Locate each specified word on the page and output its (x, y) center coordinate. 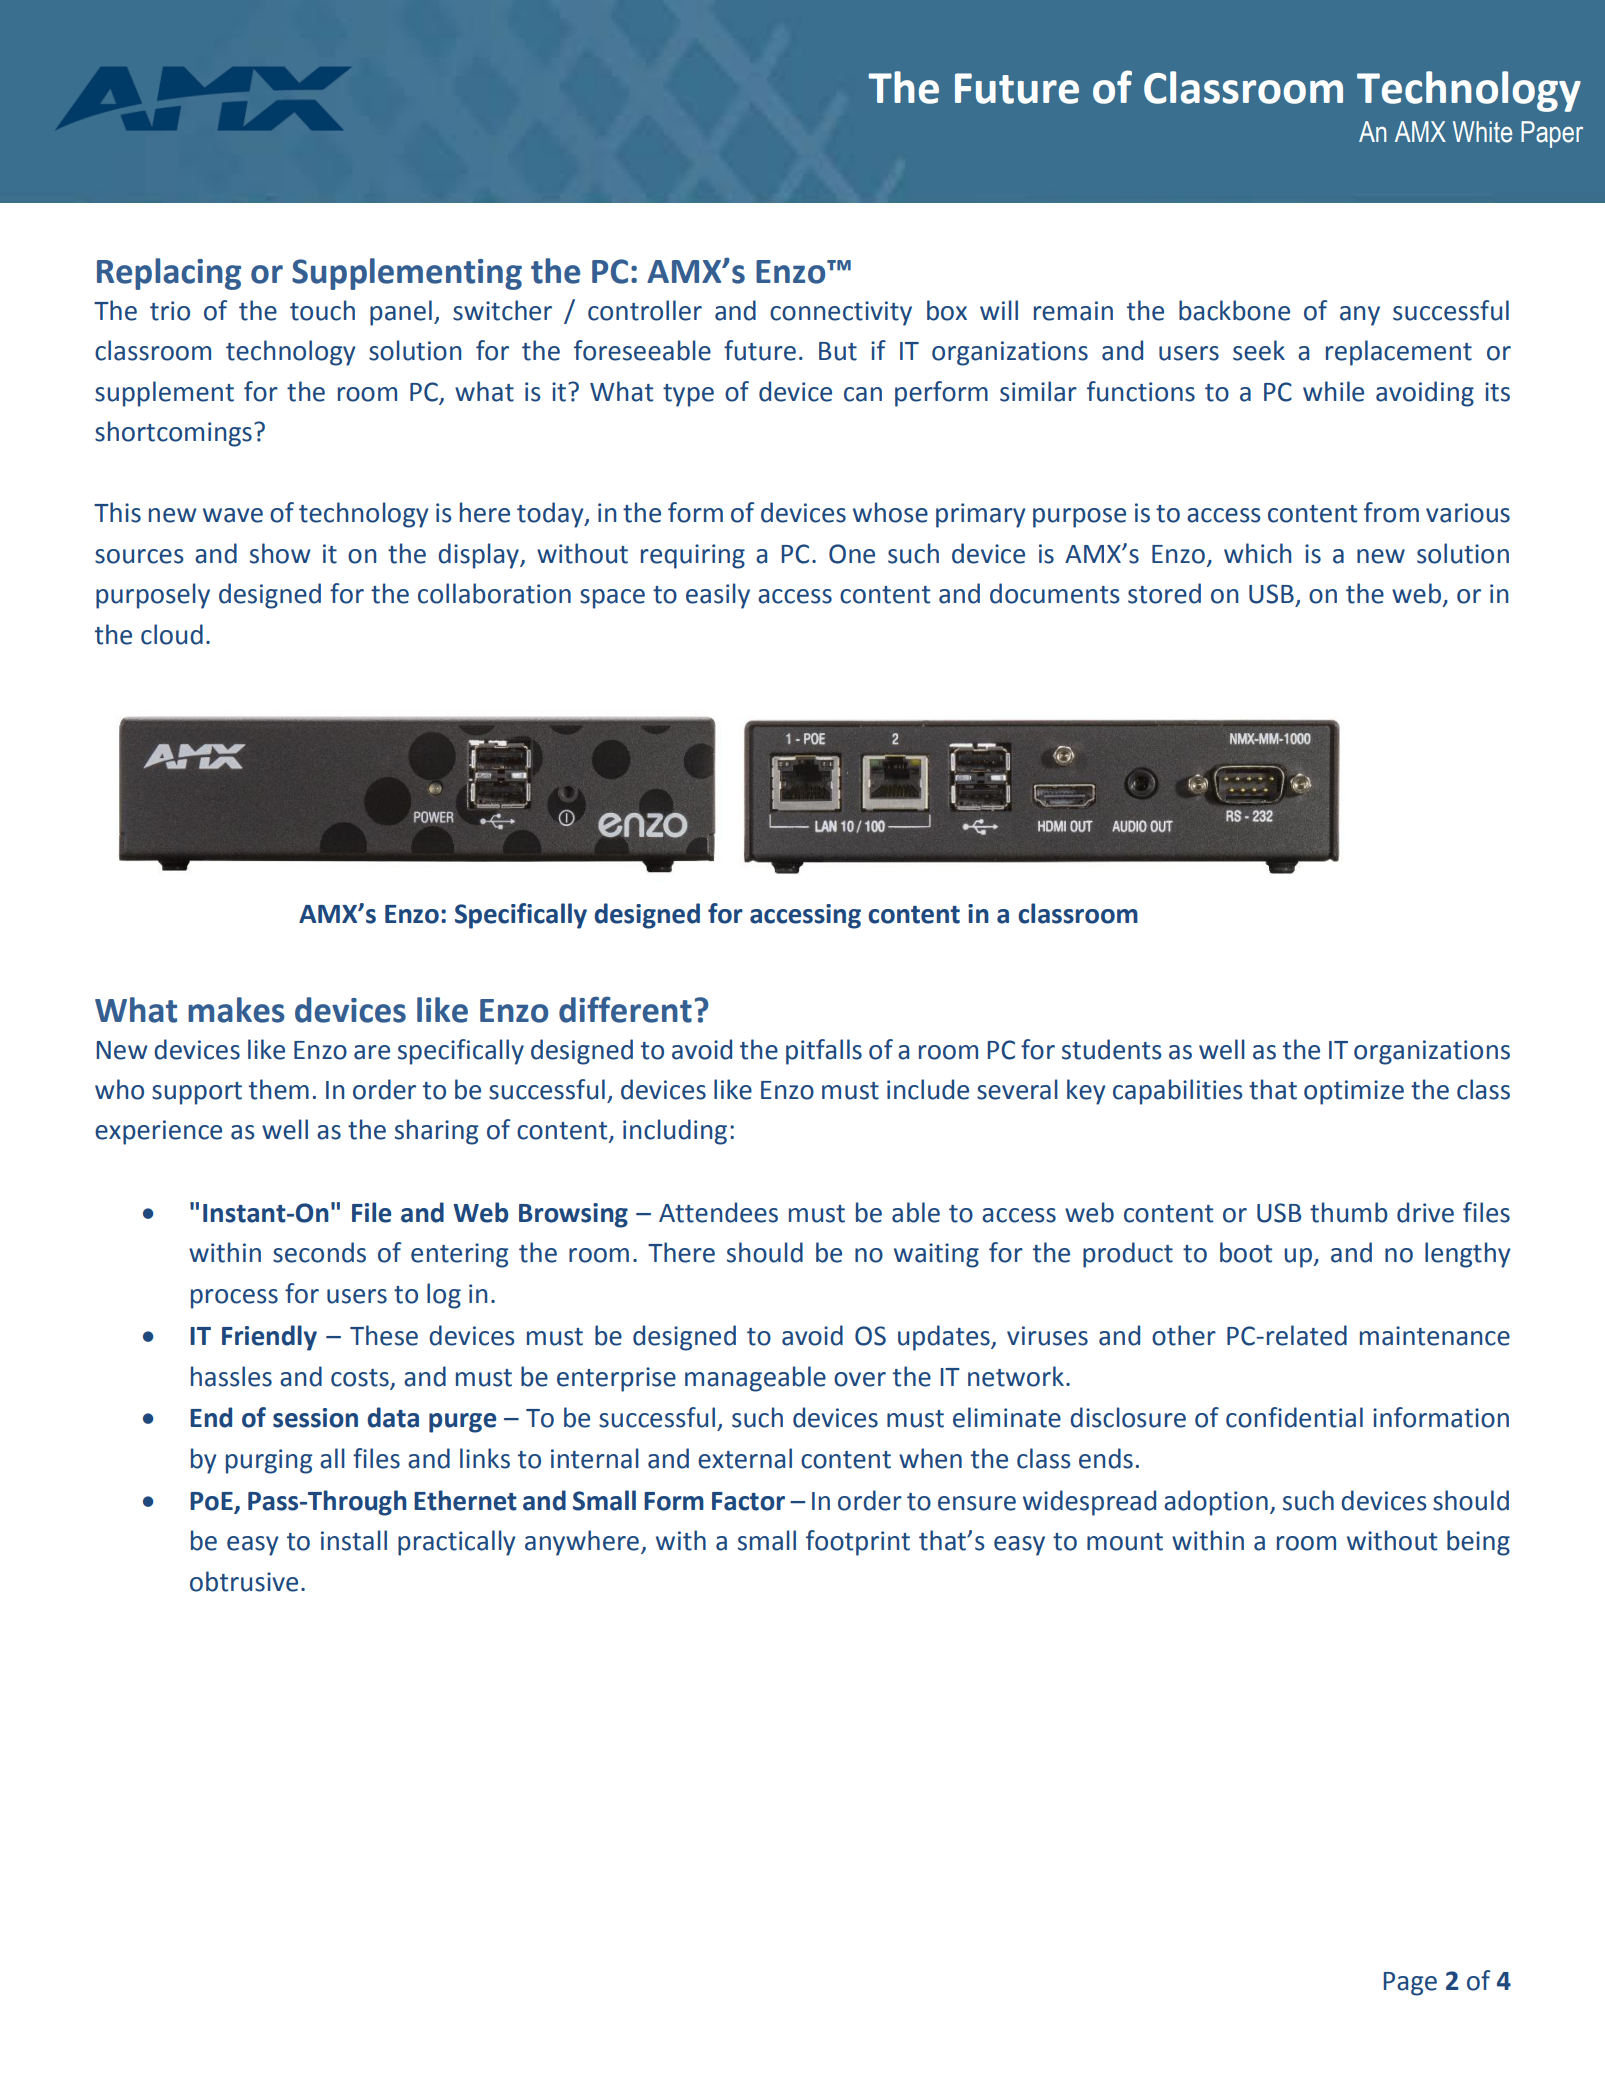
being (1478, 1543)
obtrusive (244, 1581)
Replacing (169, 274)
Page (1410, 1984)
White (1482, 132)
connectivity (841, 313)
